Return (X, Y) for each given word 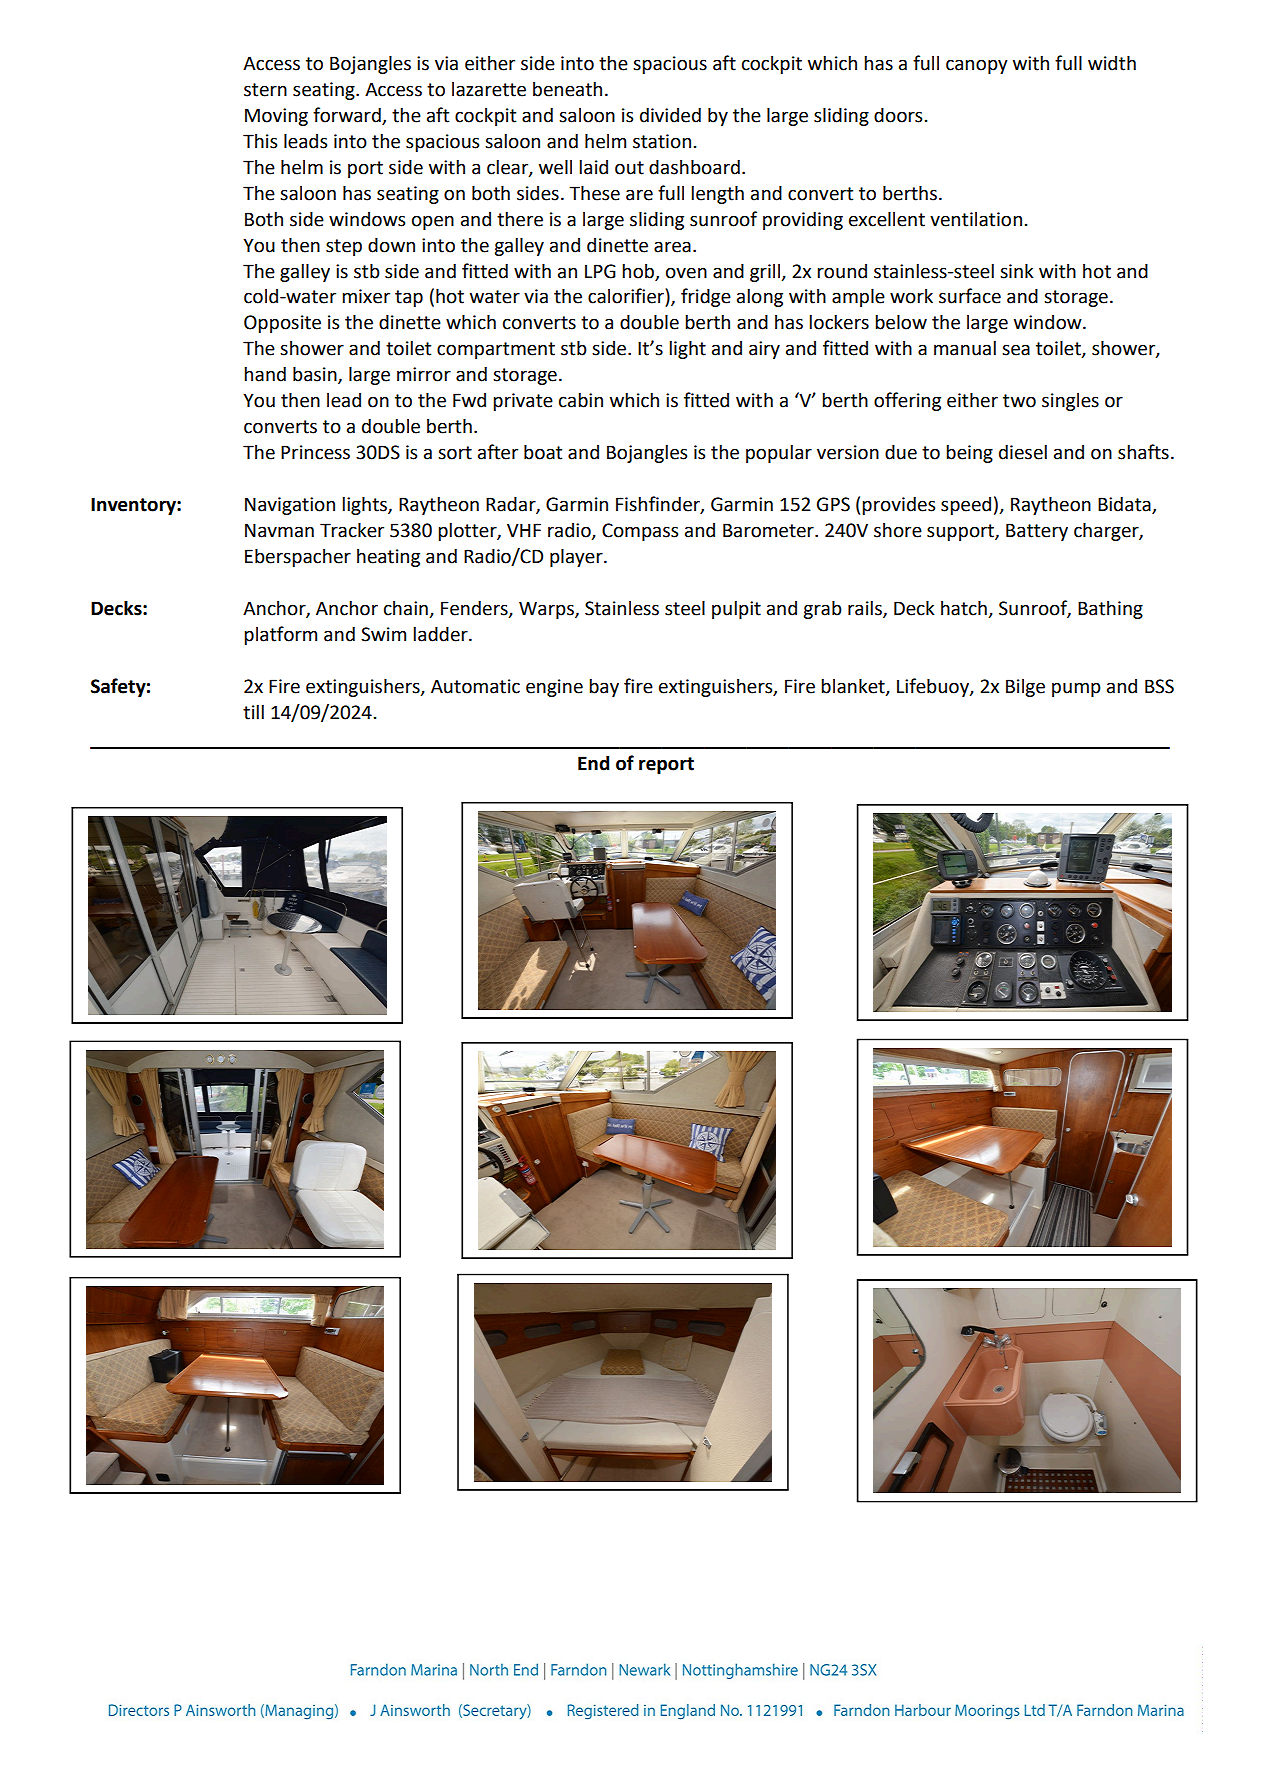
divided (670, 115)
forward (348, 116)
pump (1076, 689)
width (1112, 63)
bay (604, 687)
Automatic (475, 686)
